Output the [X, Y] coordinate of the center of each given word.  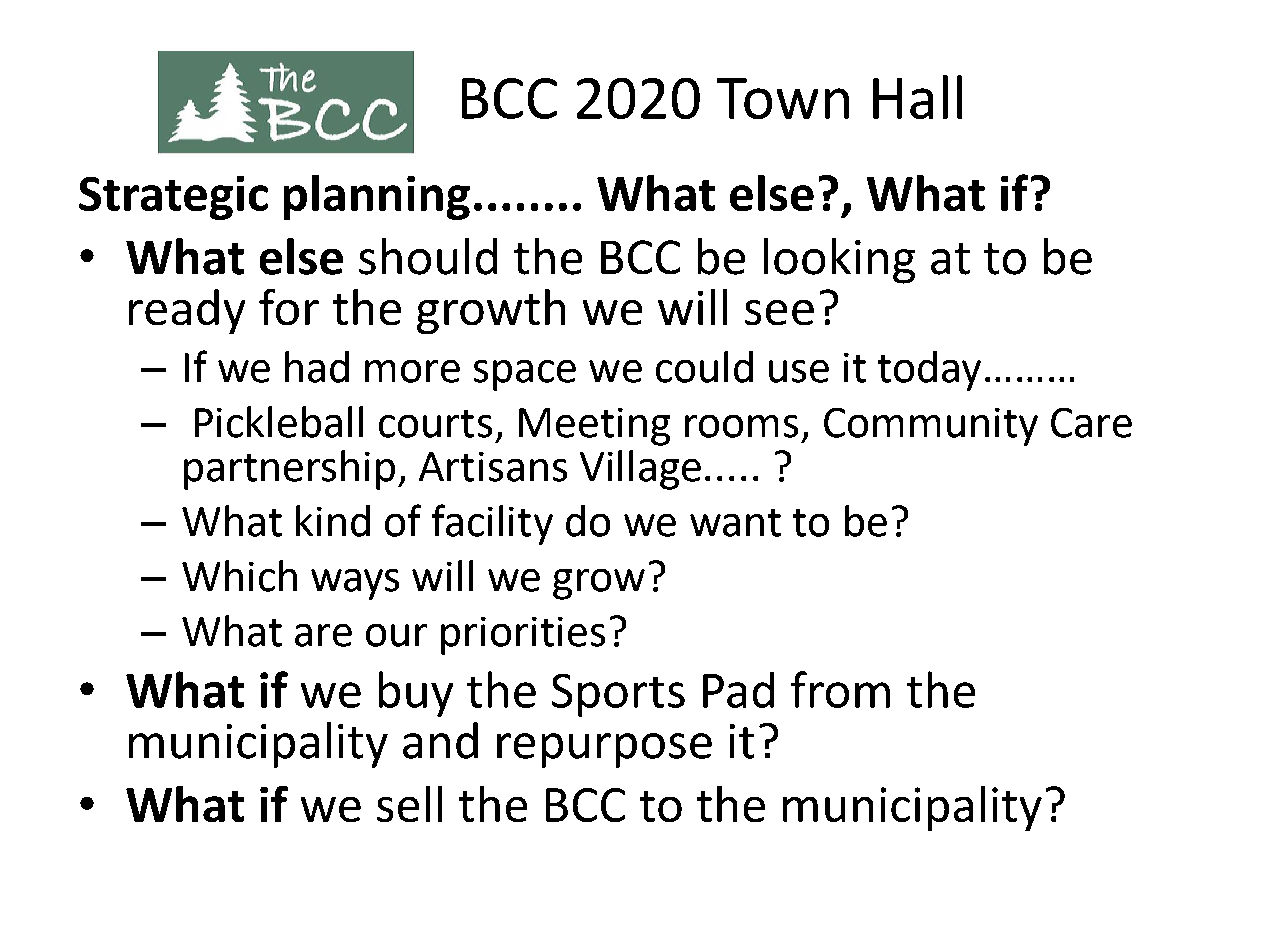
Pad [738, 690]
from [840, 689]
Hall [917, 97]
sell [409, 804]
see [779, 312]
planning [377, 197]
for [289, 307]
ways [355, 584]
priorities [523, 636]
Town [783, 98]
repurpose [604, 750]
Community [931, 427]
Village [640, 470]
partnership [289, 470]
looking [839, 261]
